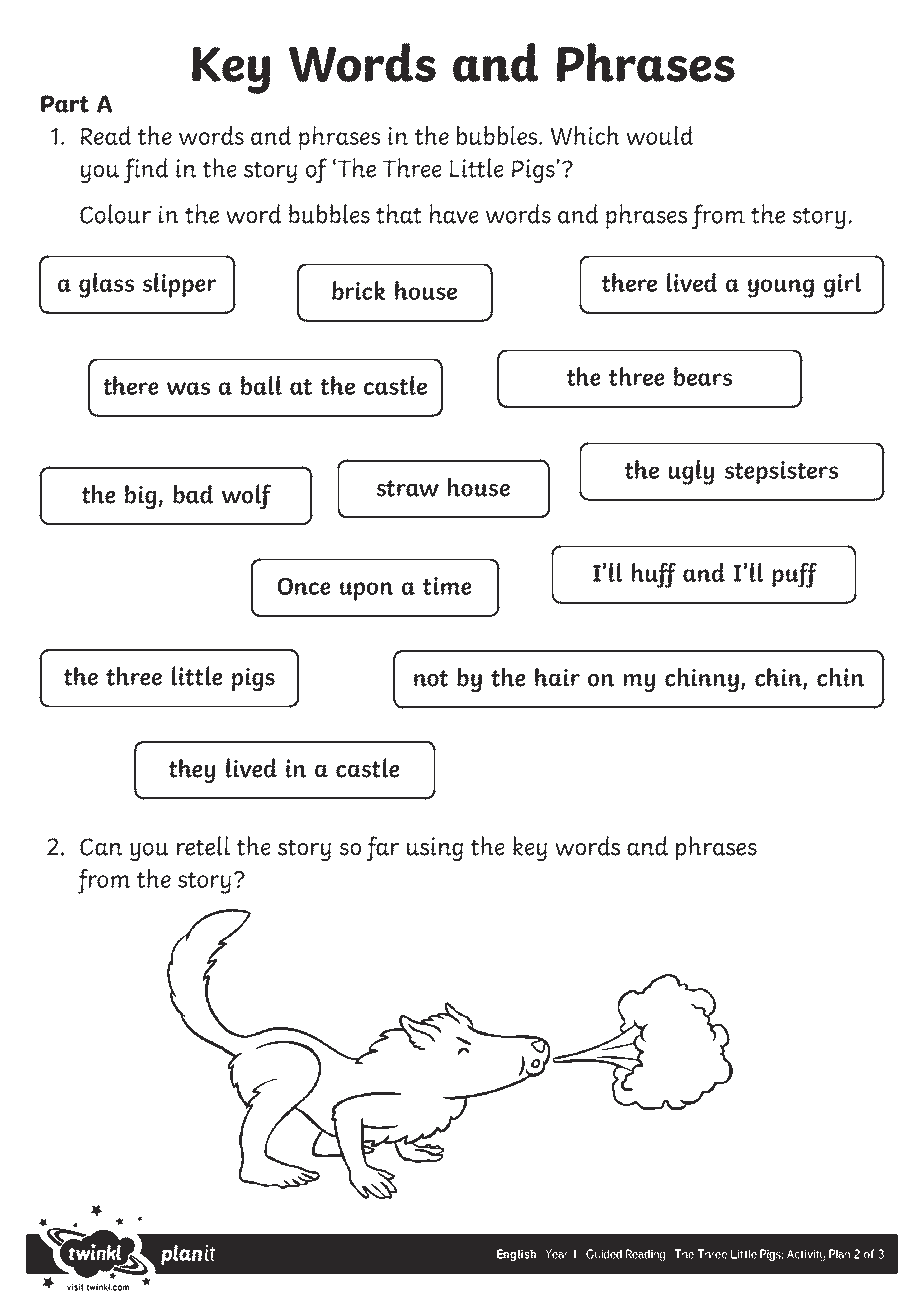 Image resolution: width=924 pixels, height=1308 pixels. I want to click on big, so click(141, 496).
